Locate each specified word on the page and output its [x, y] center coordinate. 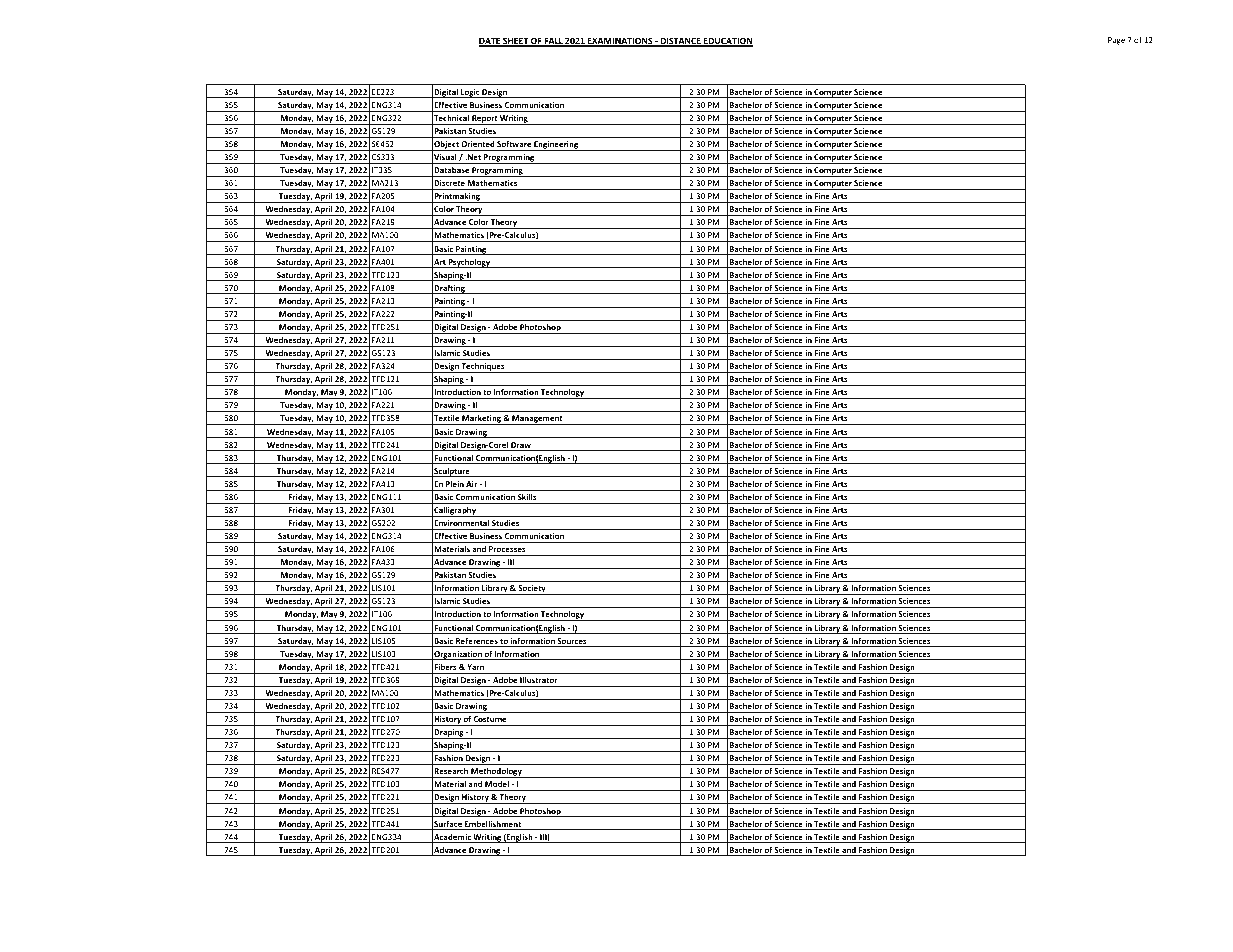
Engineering [556, 146]
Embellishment [493, 825]
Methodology [496, 773]
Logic [470, 93]
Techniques [483, 368]
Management [537, 420]
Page [1116, 41]
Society [532, 590]
